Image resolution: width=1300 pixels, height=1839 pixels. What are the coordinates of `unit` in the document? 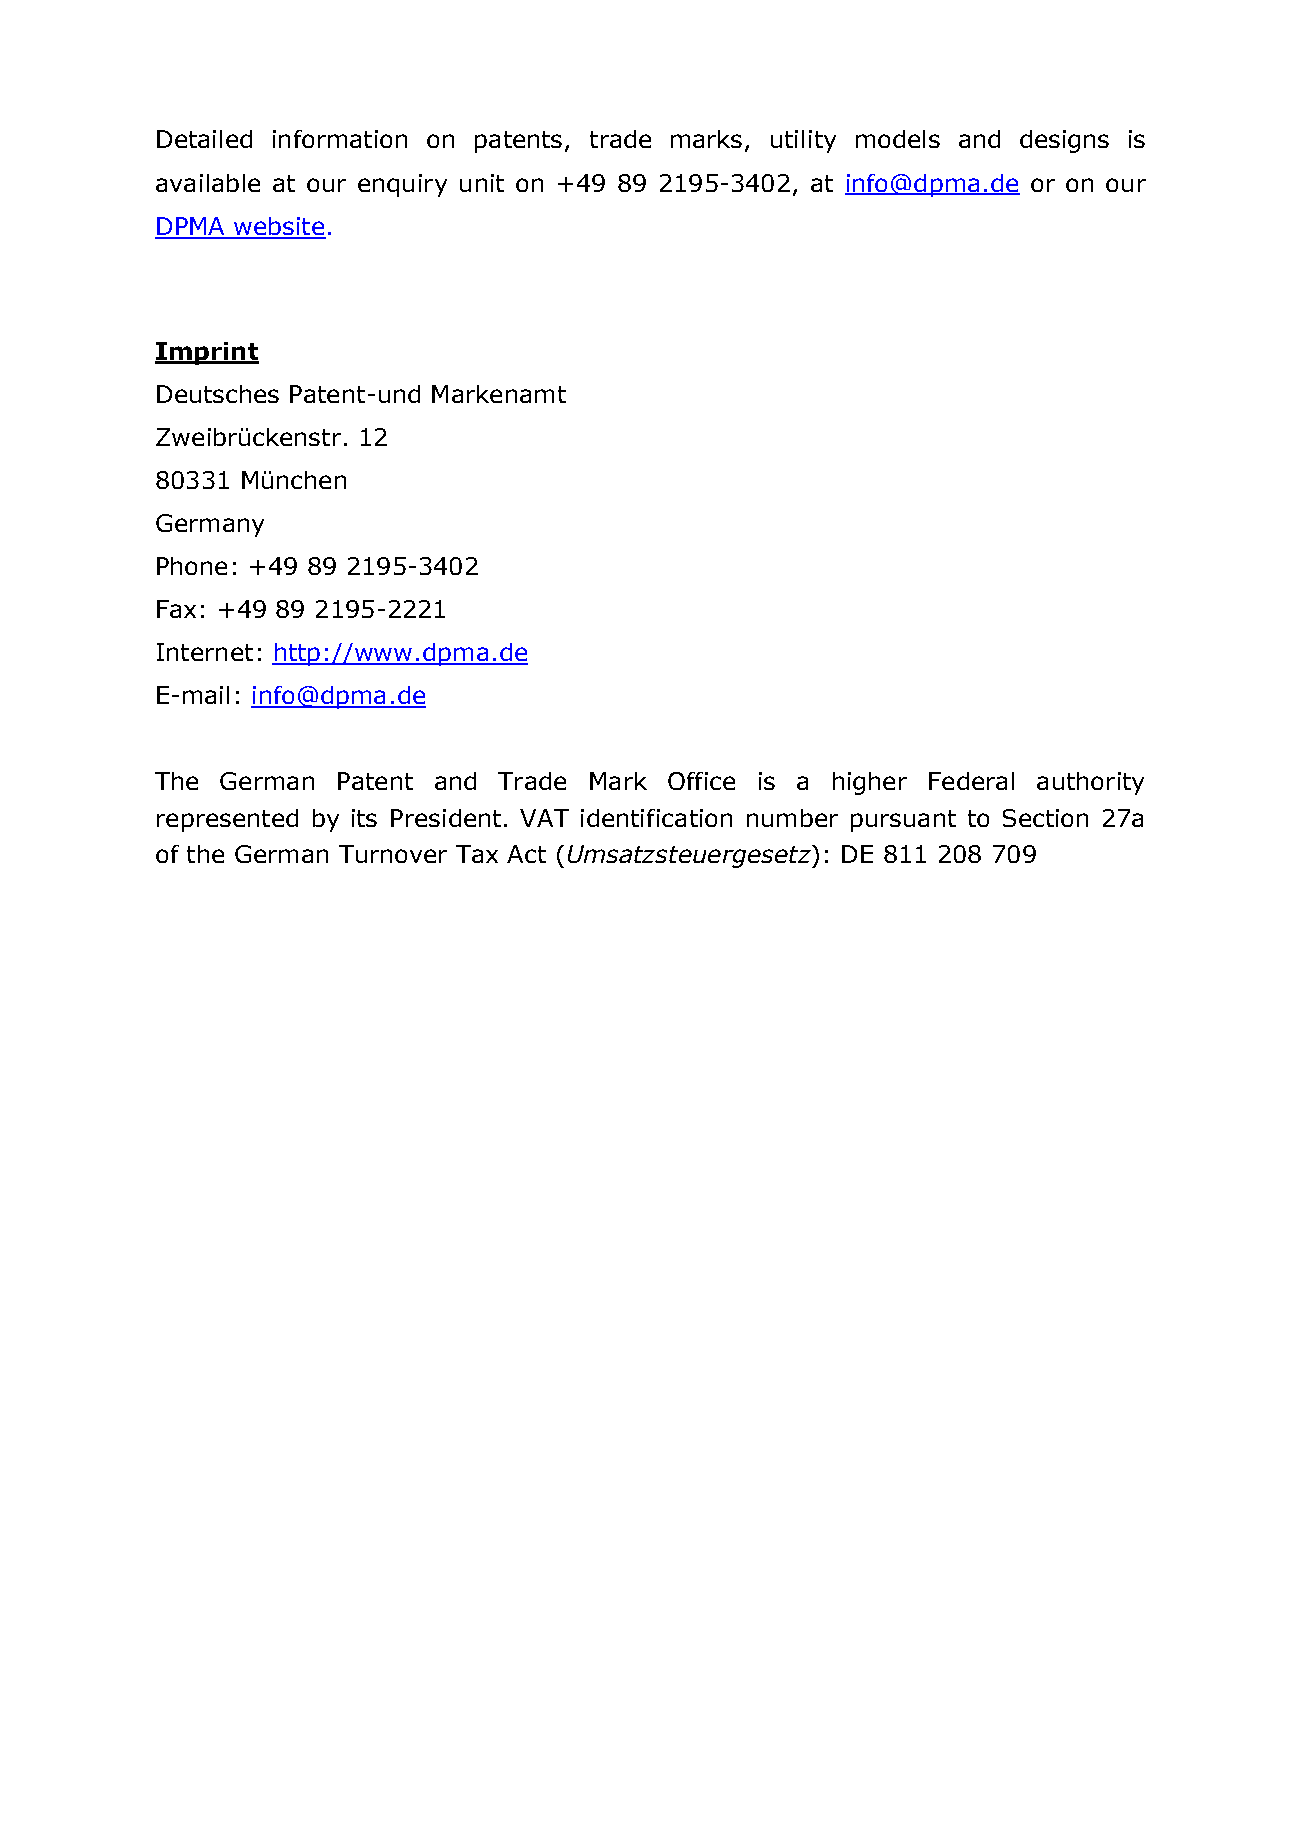 It's located at (482, 183).
